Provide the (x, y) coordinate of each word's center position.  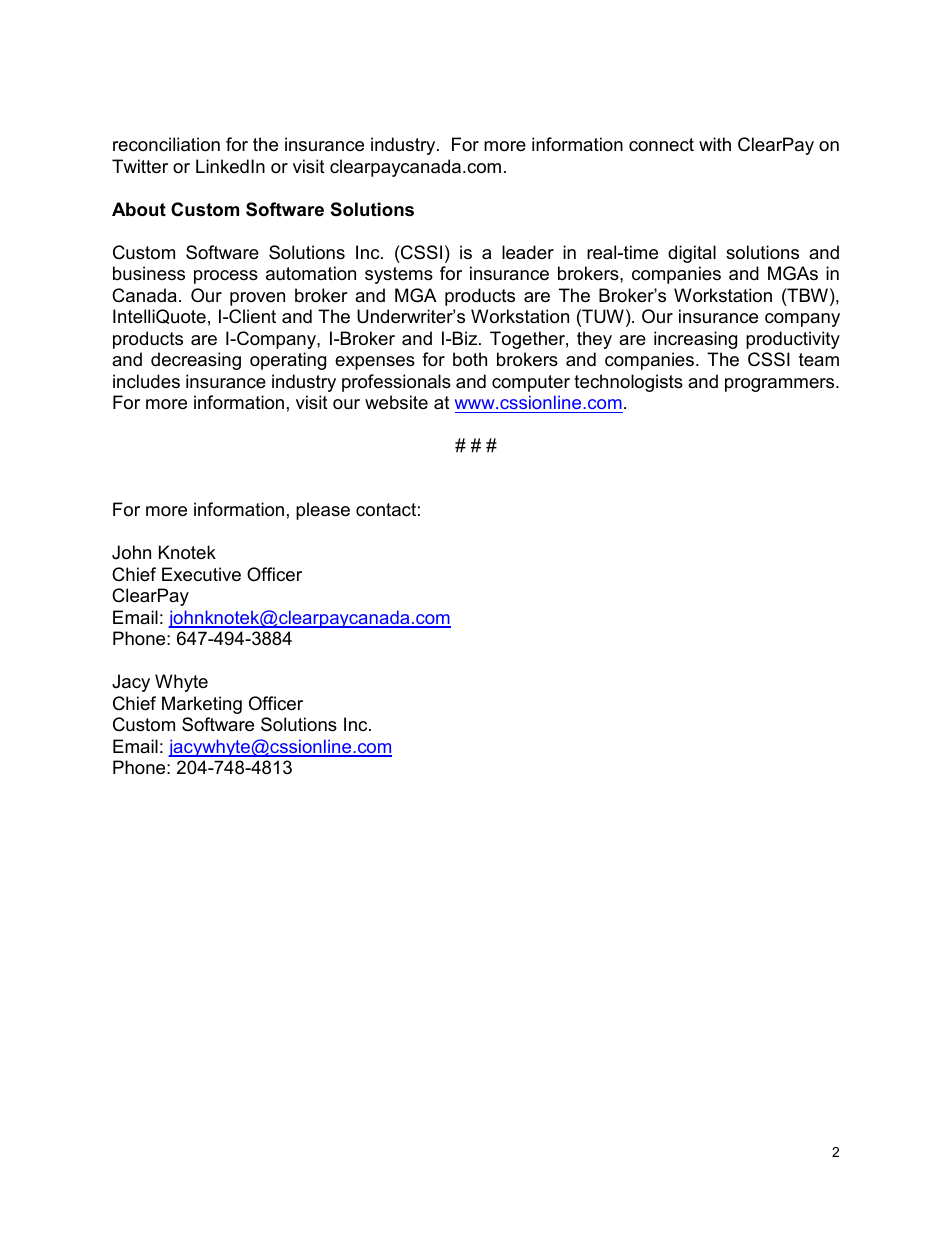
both (470, 359)
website (396, 402)
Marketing (202, 705)
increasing (695, 340)
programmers (781, 385)
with (715, 144)
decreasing (196, 361)
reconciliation (166, 144)
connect (661, 145)
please (323, 511)
